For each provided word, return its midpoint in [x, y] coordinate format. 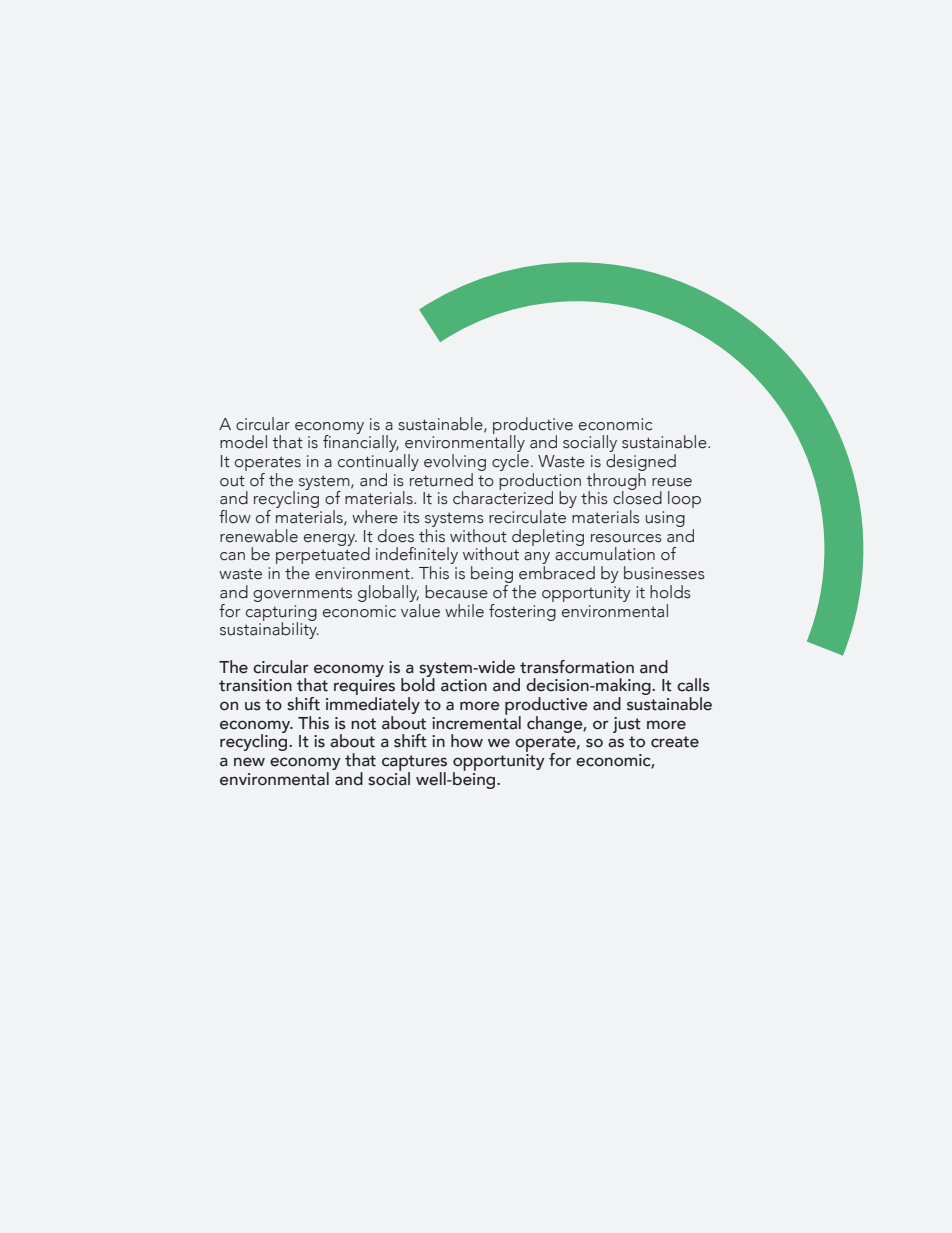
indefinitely [417, 557]
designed [641, 464]
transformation [577, 667]
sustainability [269, 629]
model [243, 442]
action [464, 685]
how [467, 741]
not [363, 724]
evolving [455, 464]
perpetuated [323, 556]
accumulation [605, 553]
